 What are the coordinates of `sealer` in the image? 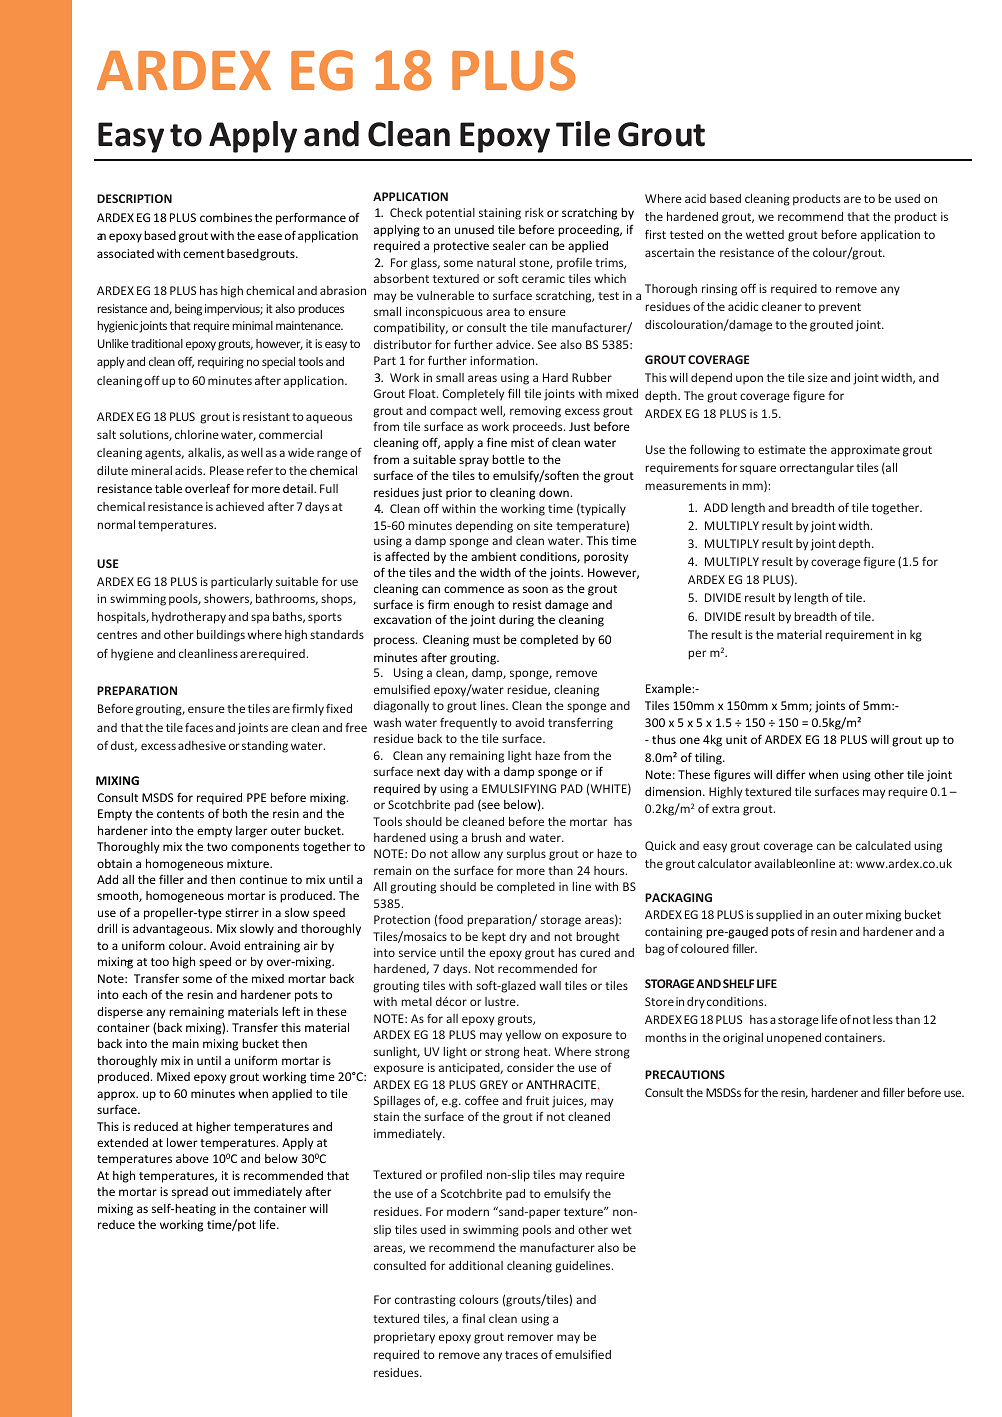 It's located at (509, 245).
